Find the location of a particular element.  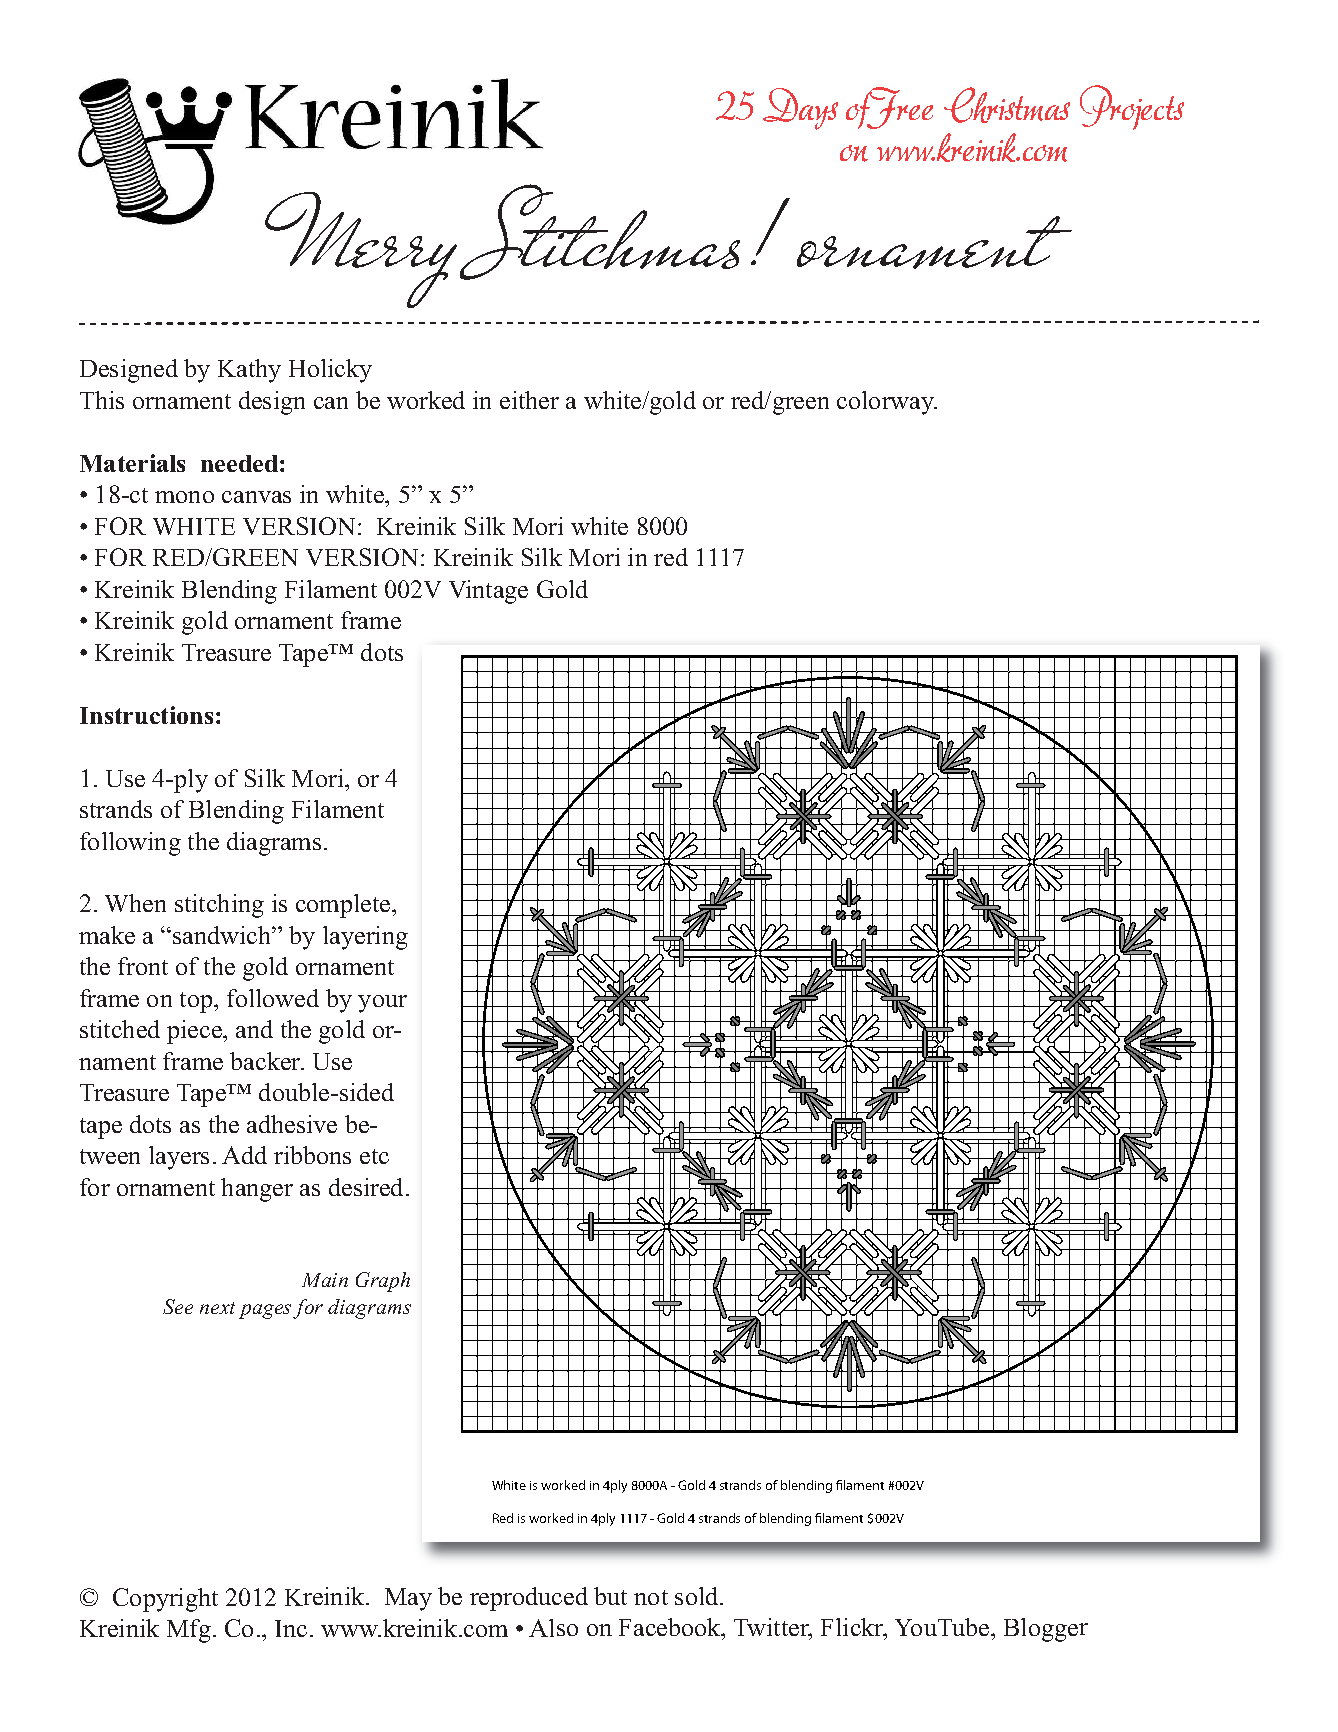

stitching is located at coordinates (219, 906).
